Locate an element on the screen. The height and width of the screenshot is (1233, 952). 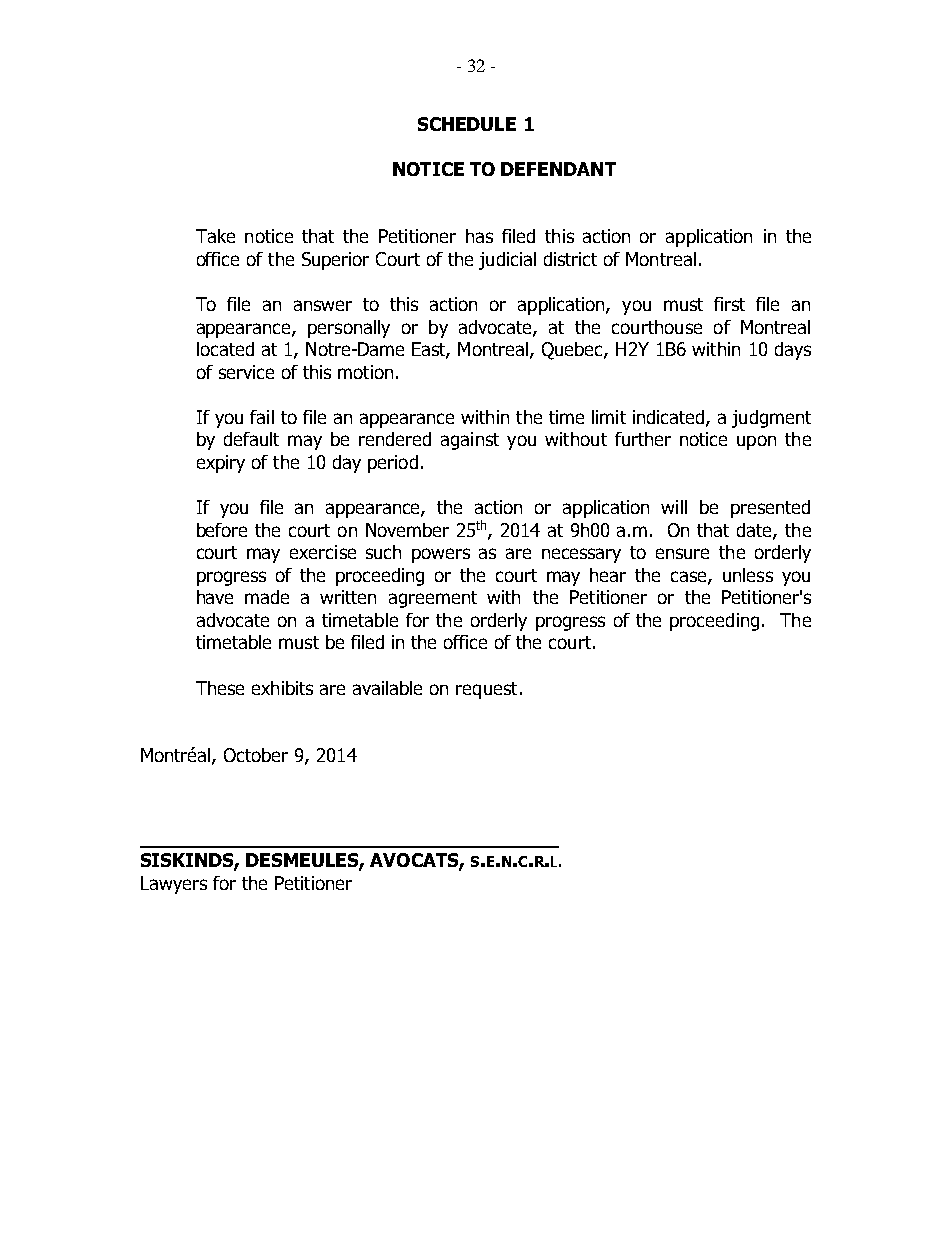
Take is located at coordinates (215, 236).
